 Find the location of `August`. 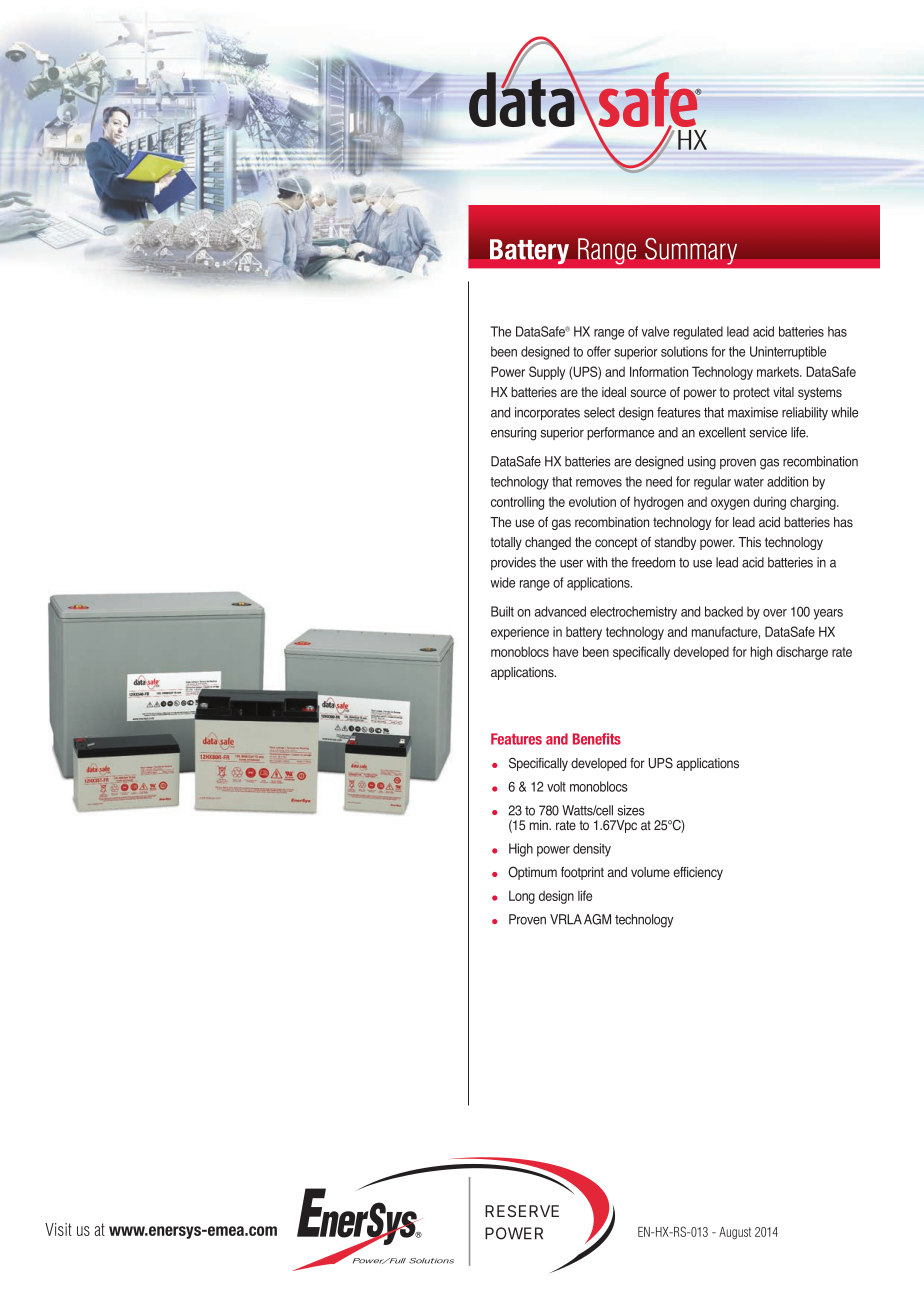

August is located at coordinates (735, 1233).
